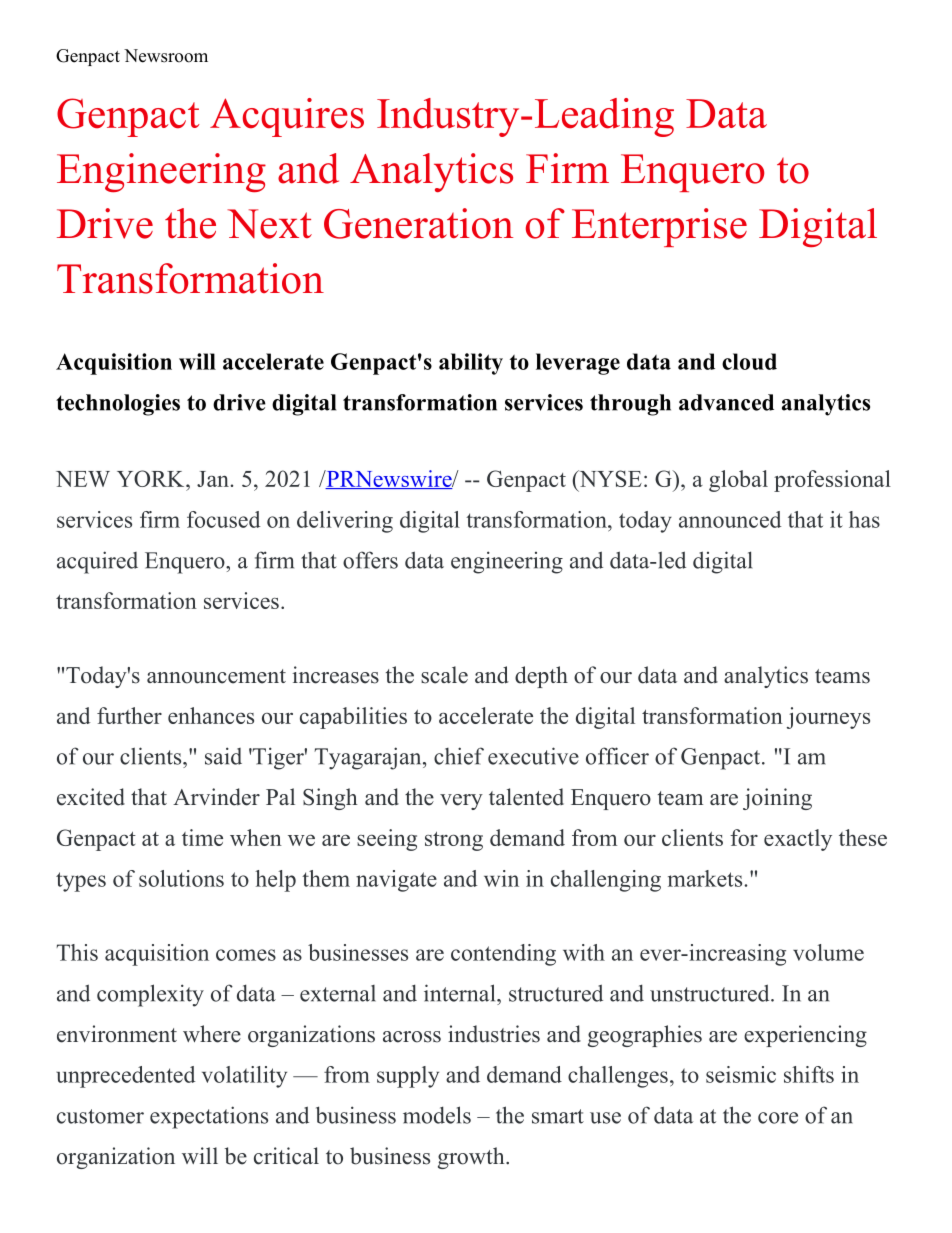  I want to click on ability, so click(471, 364).
